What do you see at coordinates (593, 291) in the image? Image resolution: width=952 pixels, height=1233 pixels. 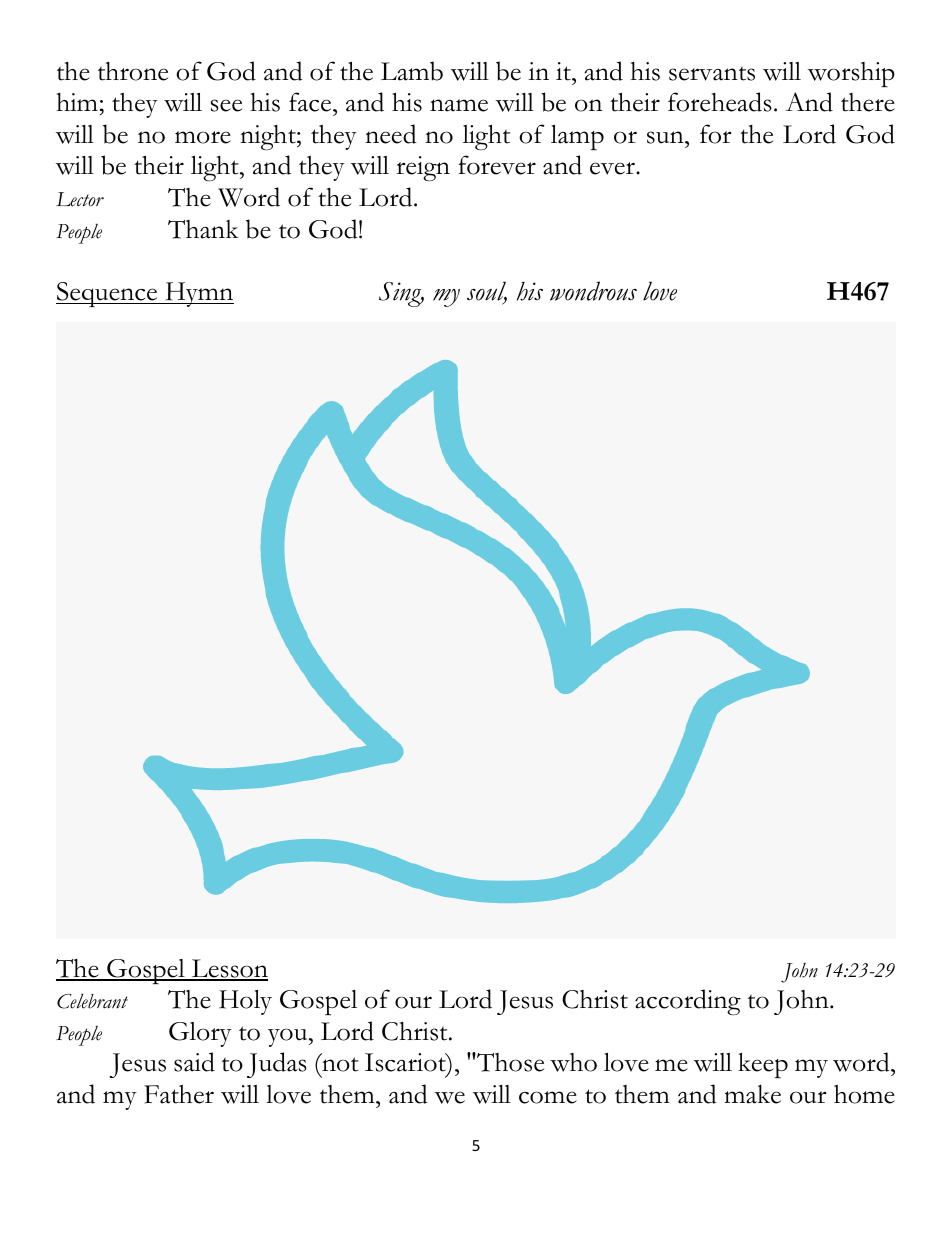 I see `wondrous` at bounding box center [593, 291].
